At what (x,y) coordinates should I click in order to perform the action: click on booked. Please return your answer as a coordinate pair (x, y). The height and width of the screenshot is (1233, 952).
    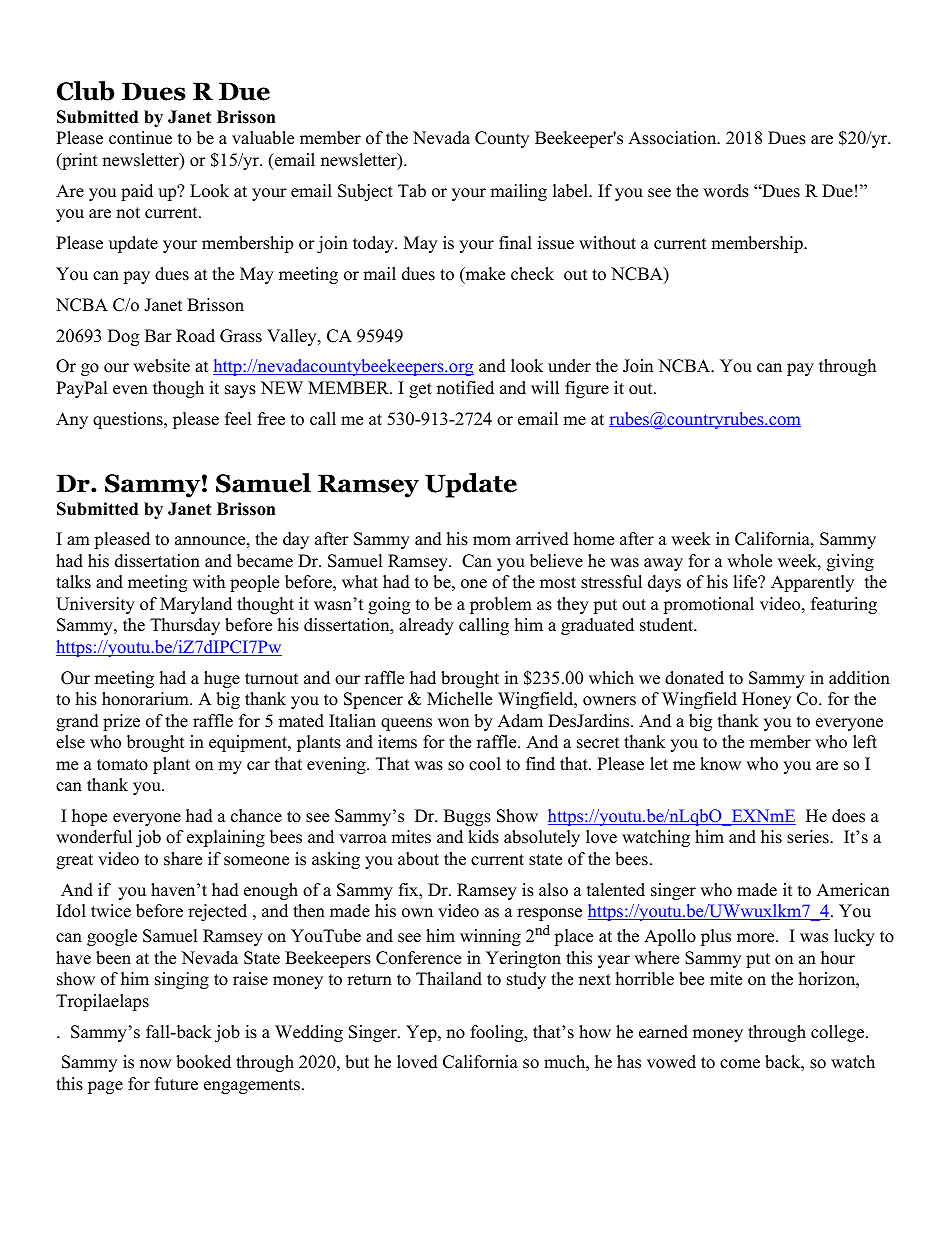
    Looking at the image, I should click on (203, 1062).
